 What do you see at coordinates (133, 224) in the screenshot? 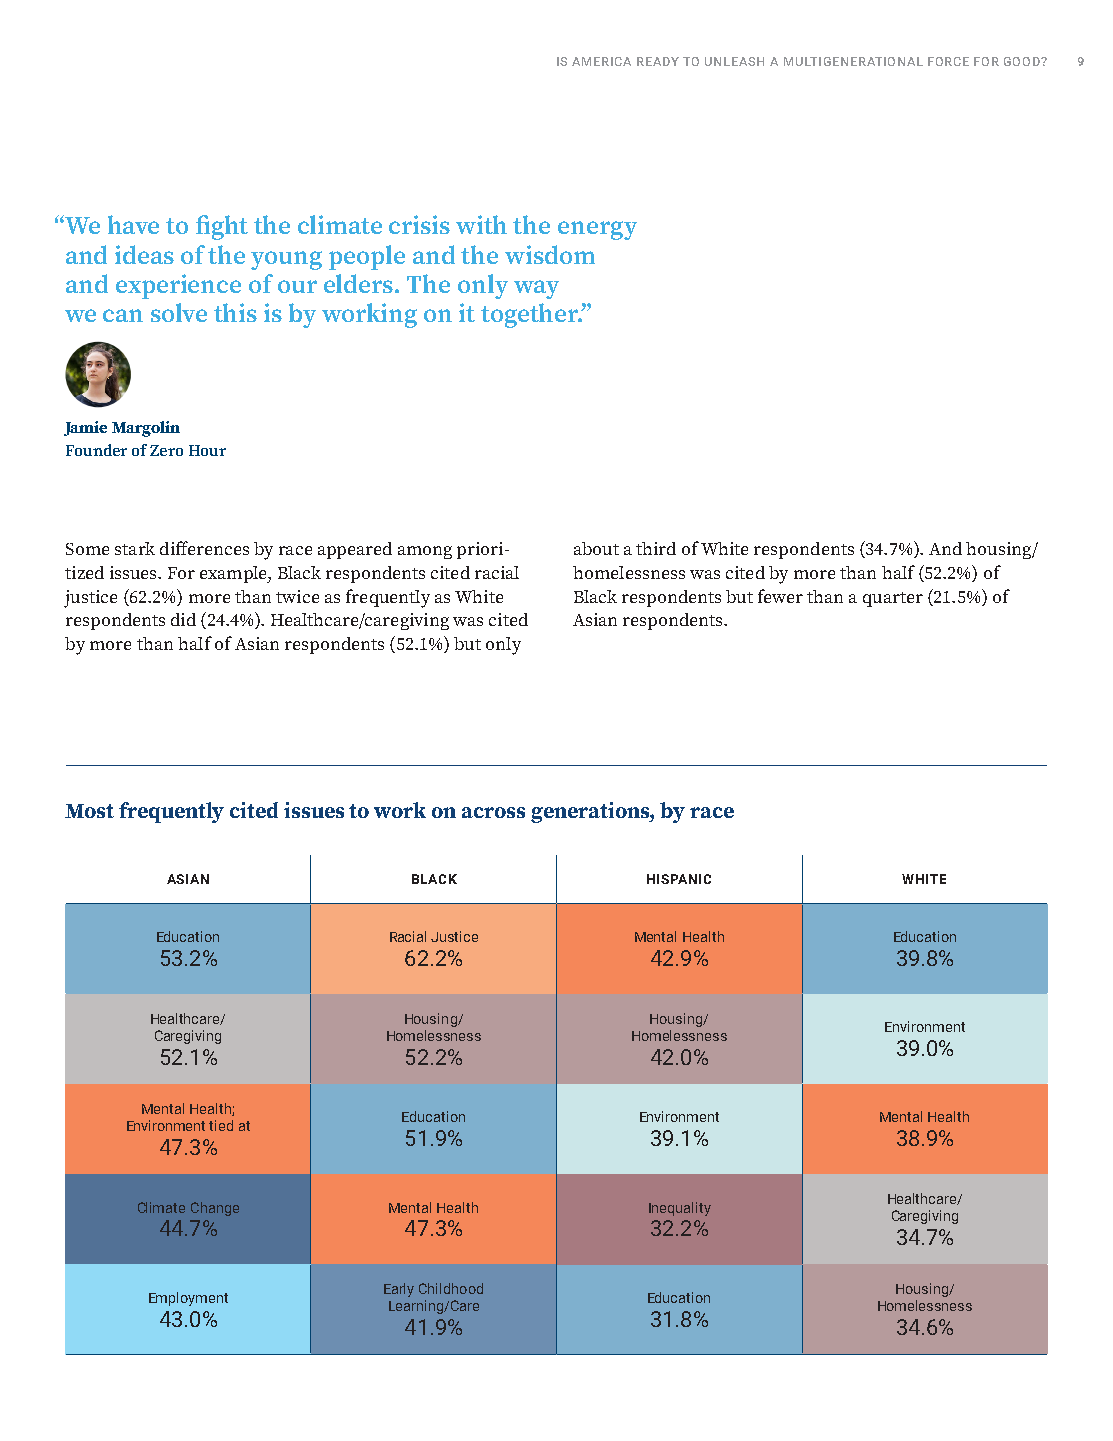
I see `have` at bounding box center [133, 224].
